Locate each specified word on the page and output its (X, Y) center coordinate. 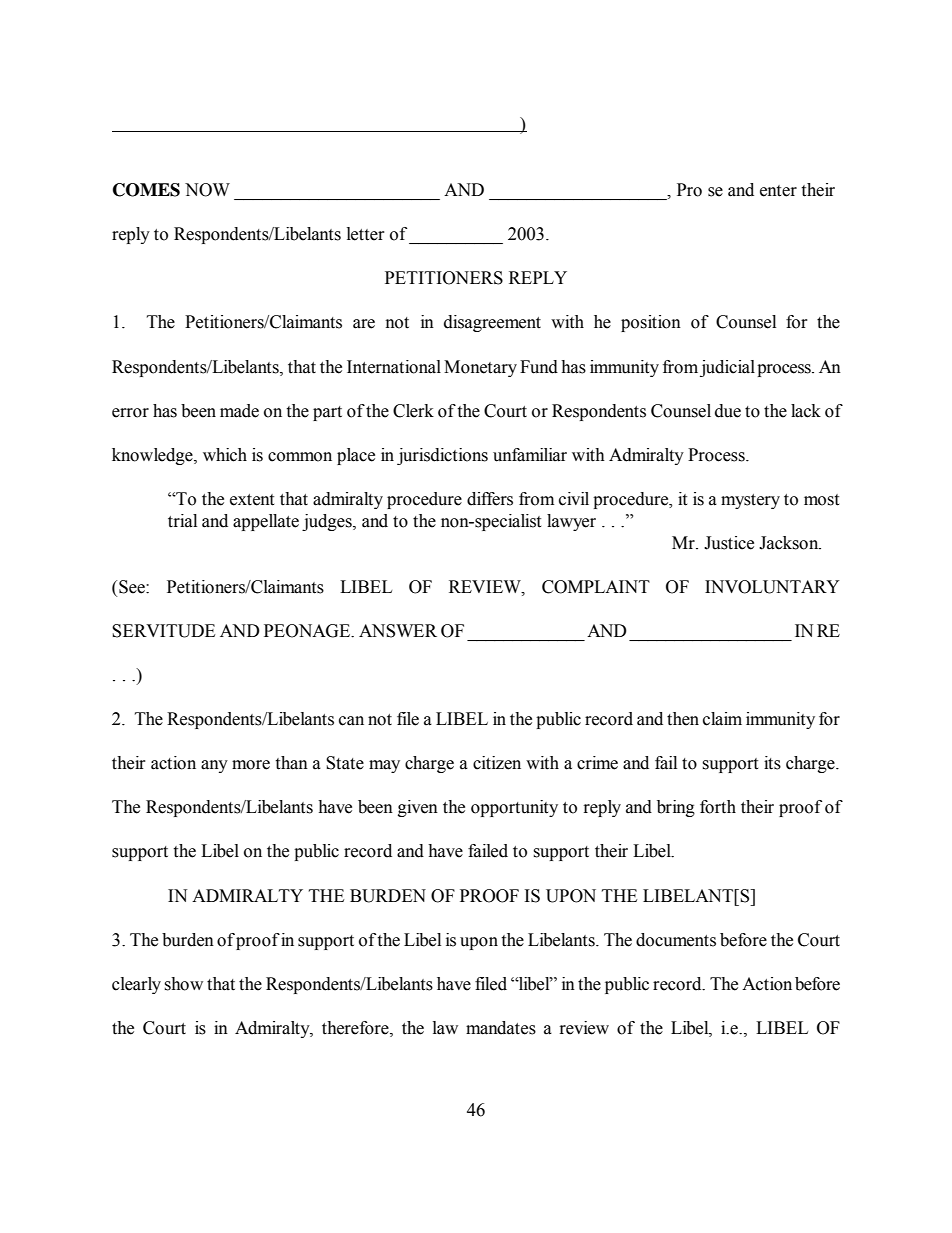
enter (778, 191)
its (772, 763)
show (183, 984)
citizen (497, 763)
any (214, 766)
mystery (750, 501)
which (225, 455)
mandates (501, 1028)
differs (490, 499)
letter (366, 234)
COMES (146, 190)
